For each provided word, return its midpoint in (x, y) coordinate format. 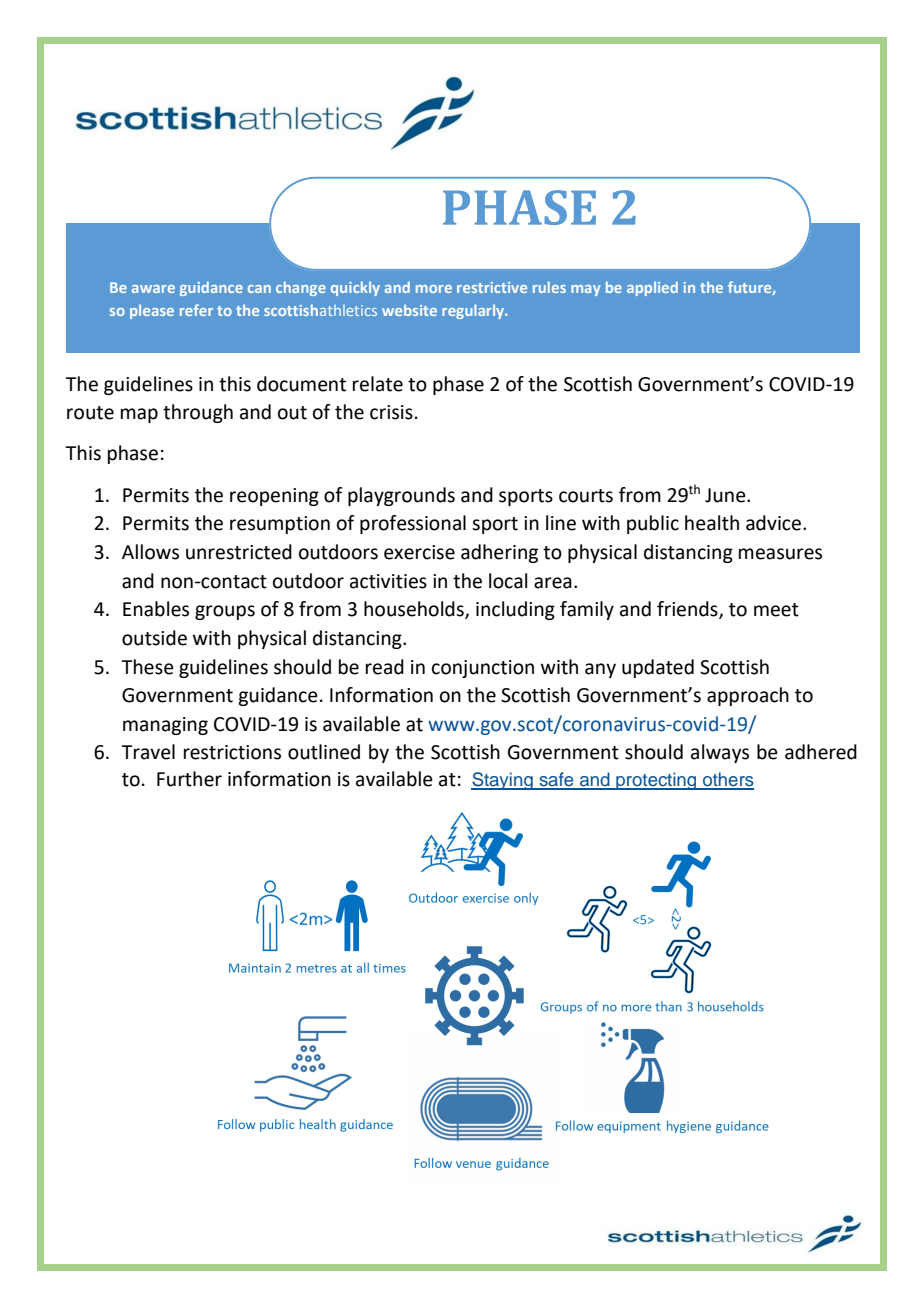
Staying (503, 781)
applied (652, 288)
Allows (150, 552)
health (712, 523)
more (434, 289)
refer (196, 310)
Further (189, 779)
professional (413, 524)
